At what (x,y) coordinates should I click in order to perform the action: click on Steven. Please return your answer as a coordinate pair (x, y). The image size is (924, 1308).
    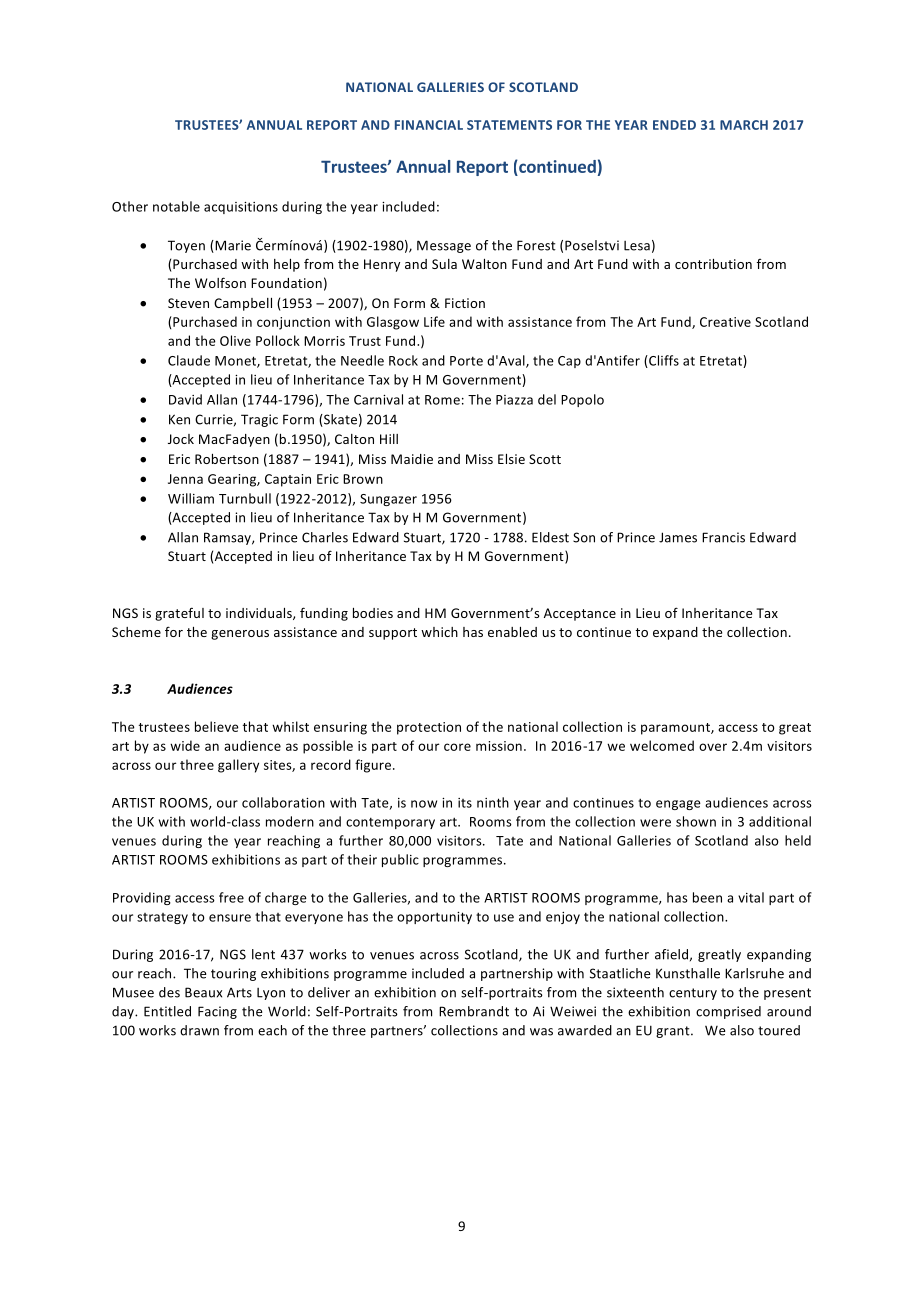
    Looking at the image, I should click on (188, 303).
